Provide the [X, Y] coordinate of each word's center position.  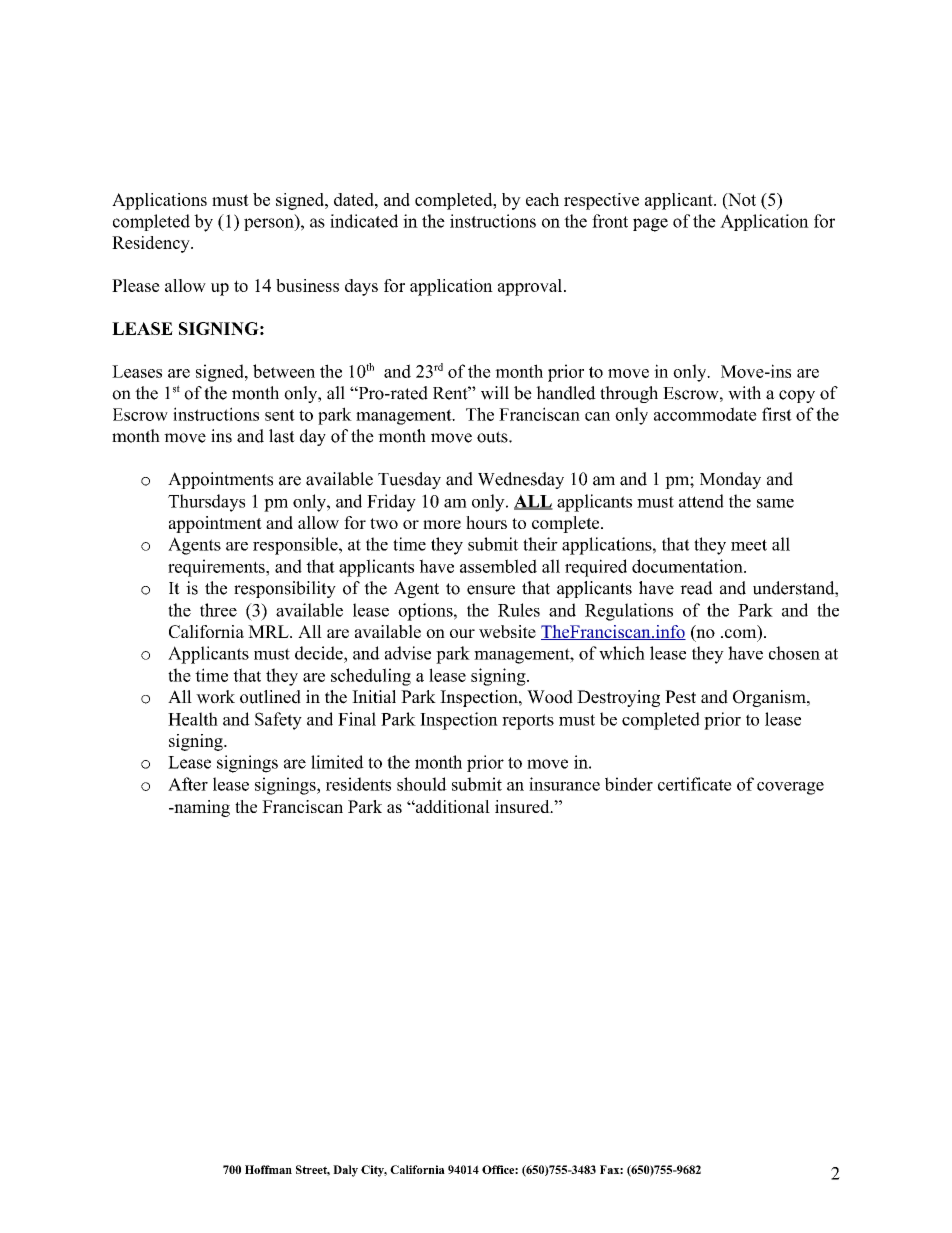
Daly [345, 1171]
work [215, 697]
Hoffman [268, 1169]
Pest [680, 697]
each [542, 199]
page [650, 225]
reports [528, 722]
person [270, 224]
